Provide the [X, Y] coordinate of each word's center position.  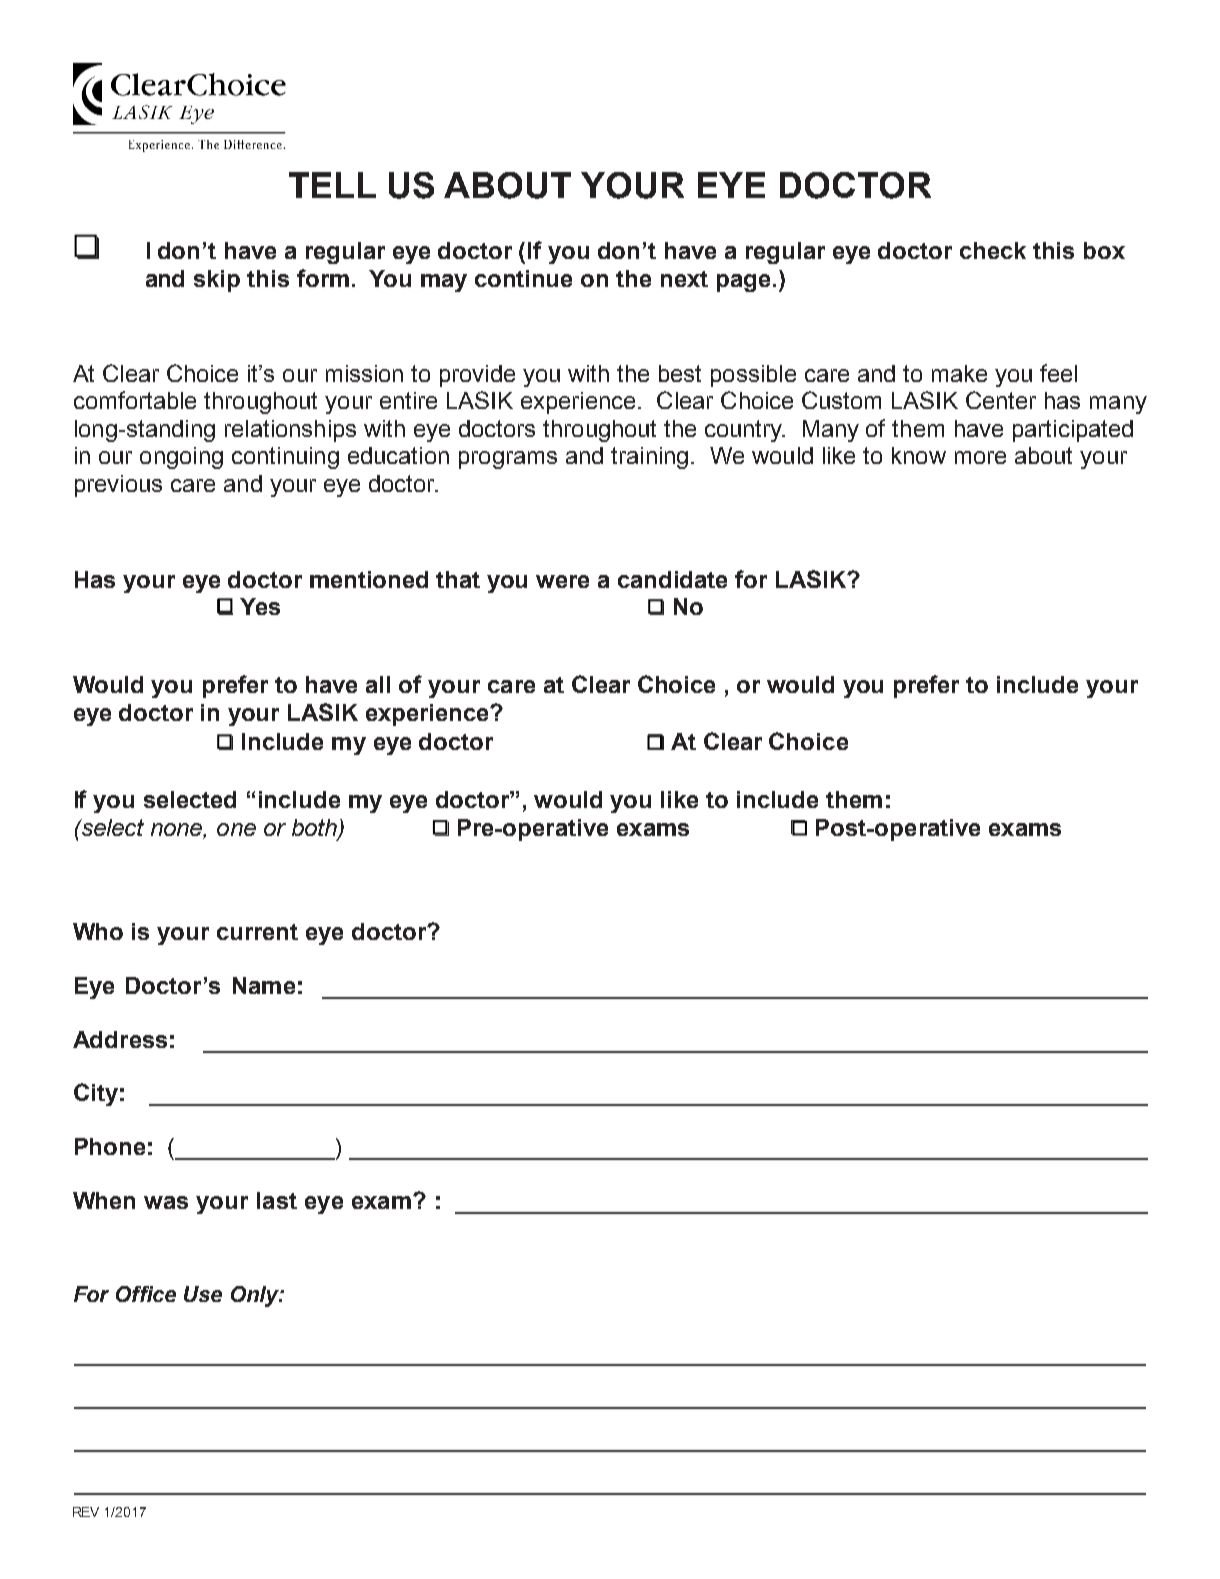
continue [523, 278]
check [993, 250]
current [257, 932]
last [277, 1200]
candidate [672, 579]
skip [217, 281]
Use [203, 1294]
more [980, 457]
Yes [260, 606]
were [562, 581]
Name [264, 985]
